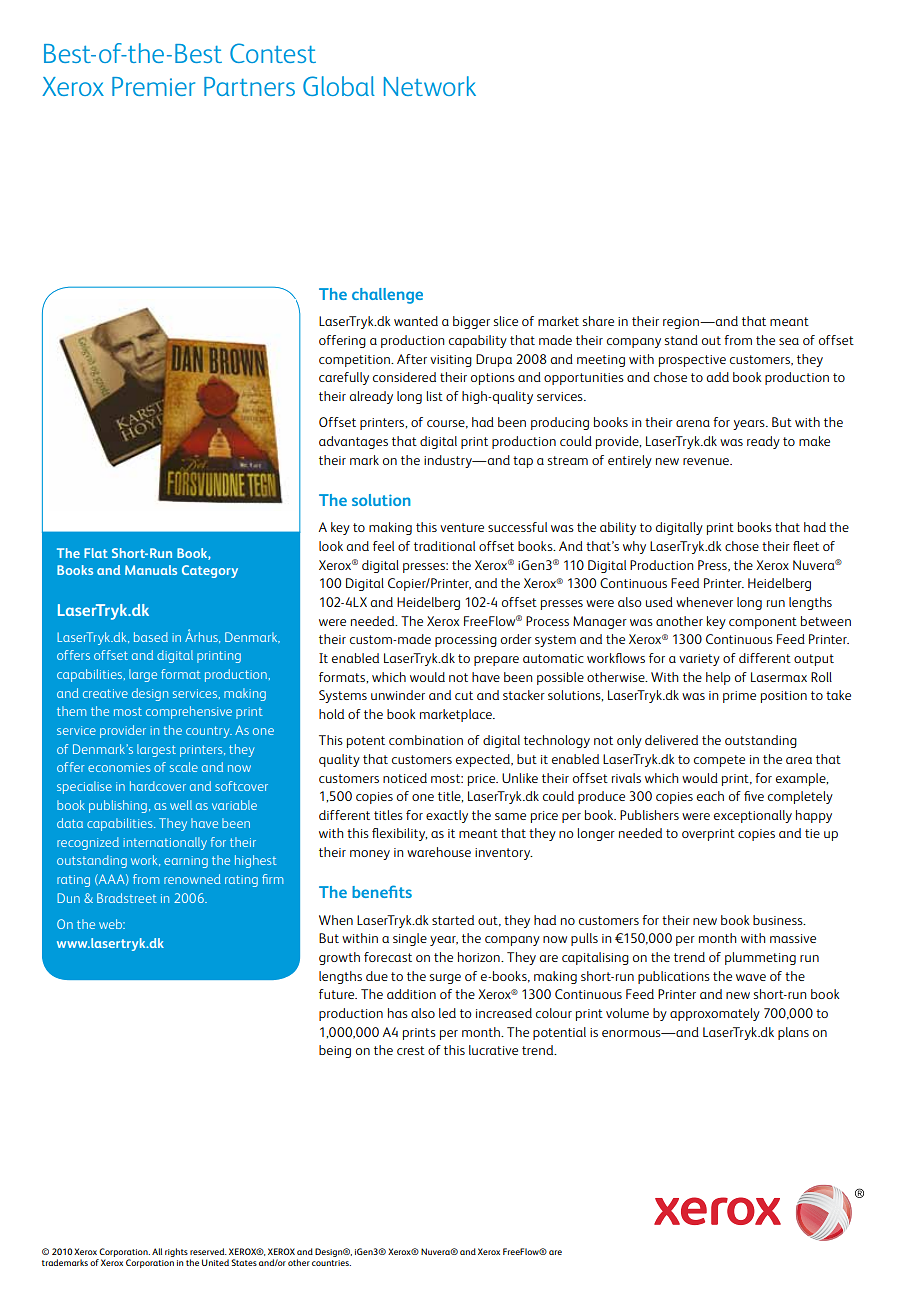 The height and width of the screenshot is (1308, 924). What do you see at coordinates (793, 1033) in the screenshot?
I see `plans` at bounding box center [793, 1033].
